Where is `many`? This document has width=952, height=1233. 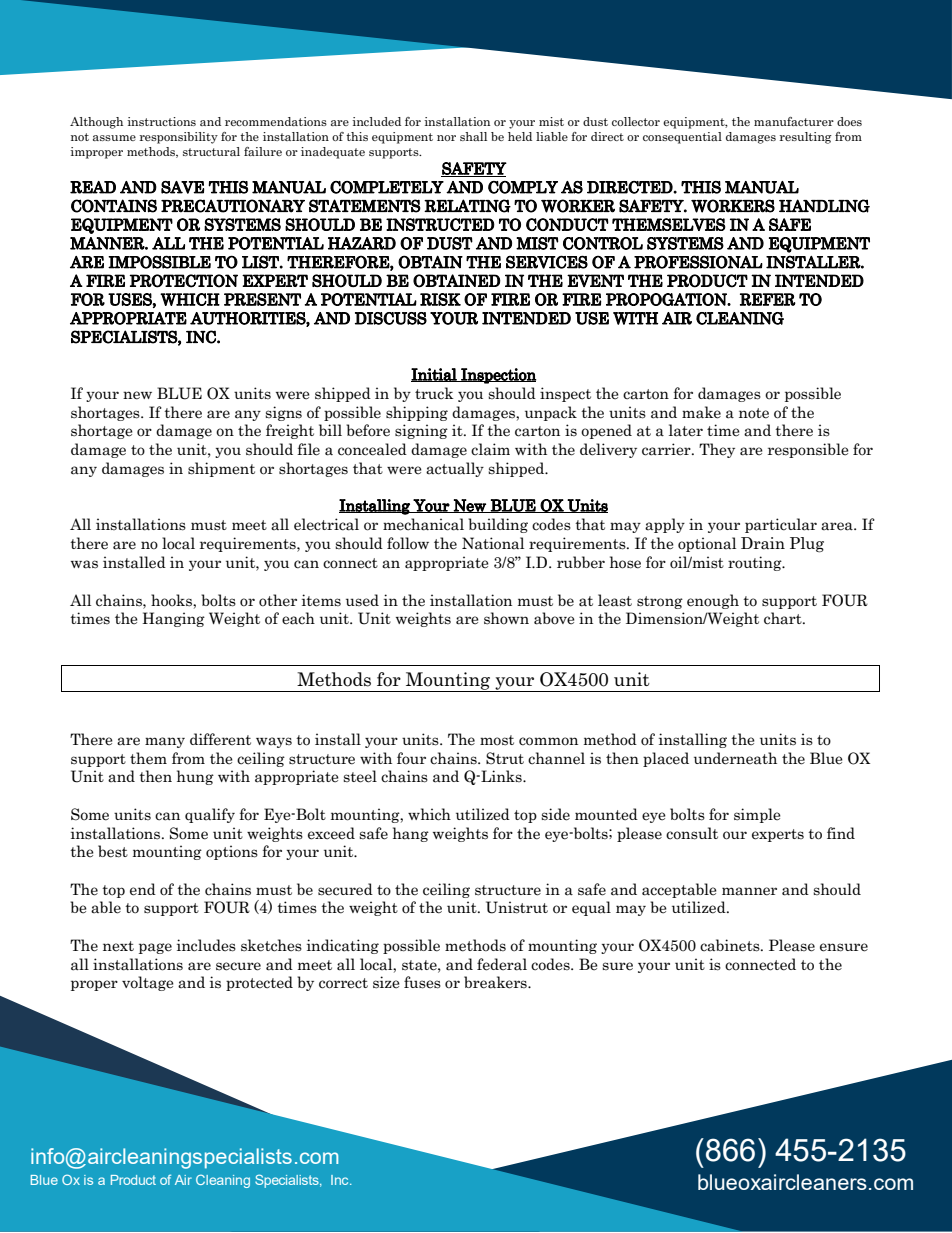 many is located at coordinates (165, 742).
